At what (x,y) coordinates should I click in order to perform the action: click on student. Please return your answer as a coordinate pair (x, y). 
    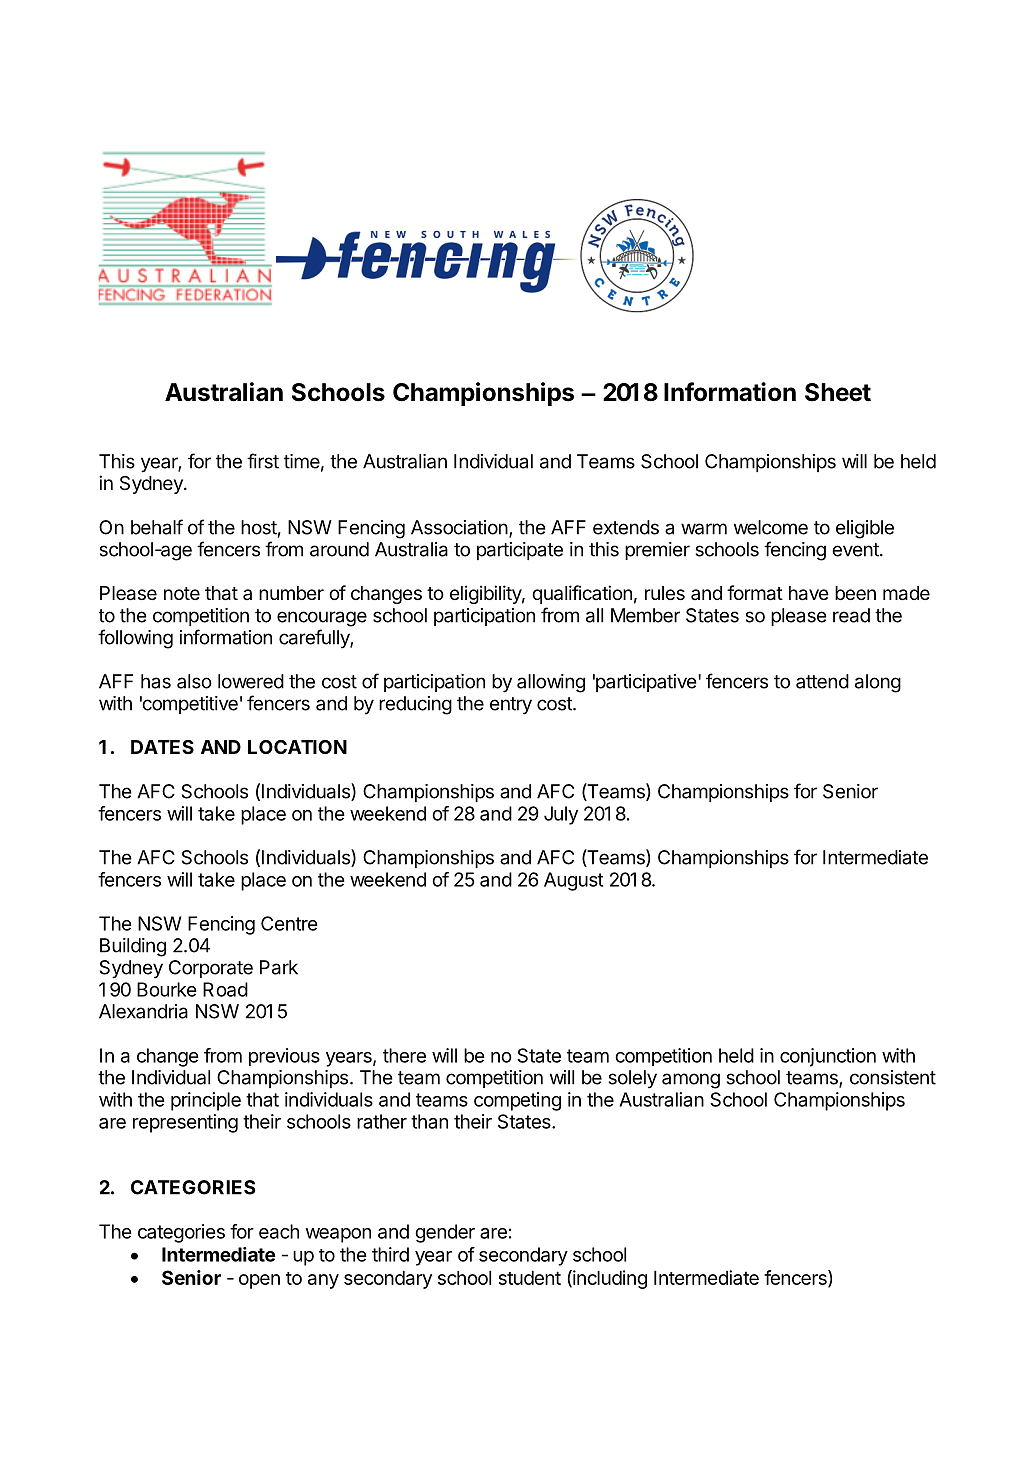
    Looking at the image, I should click on (530, 1277).
